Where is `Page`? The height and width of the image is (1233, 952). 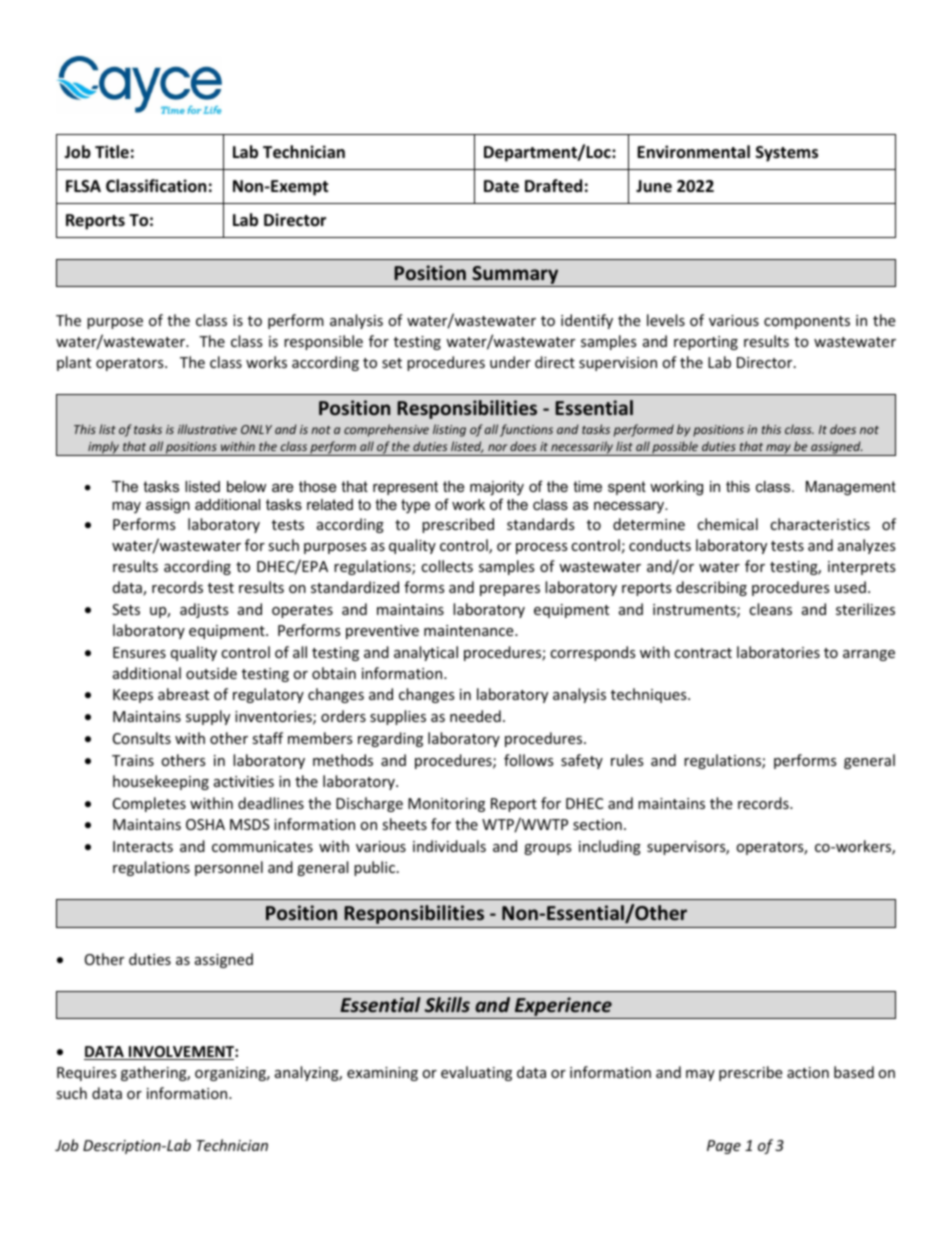 Page is located at coordinates (724, 1147).
